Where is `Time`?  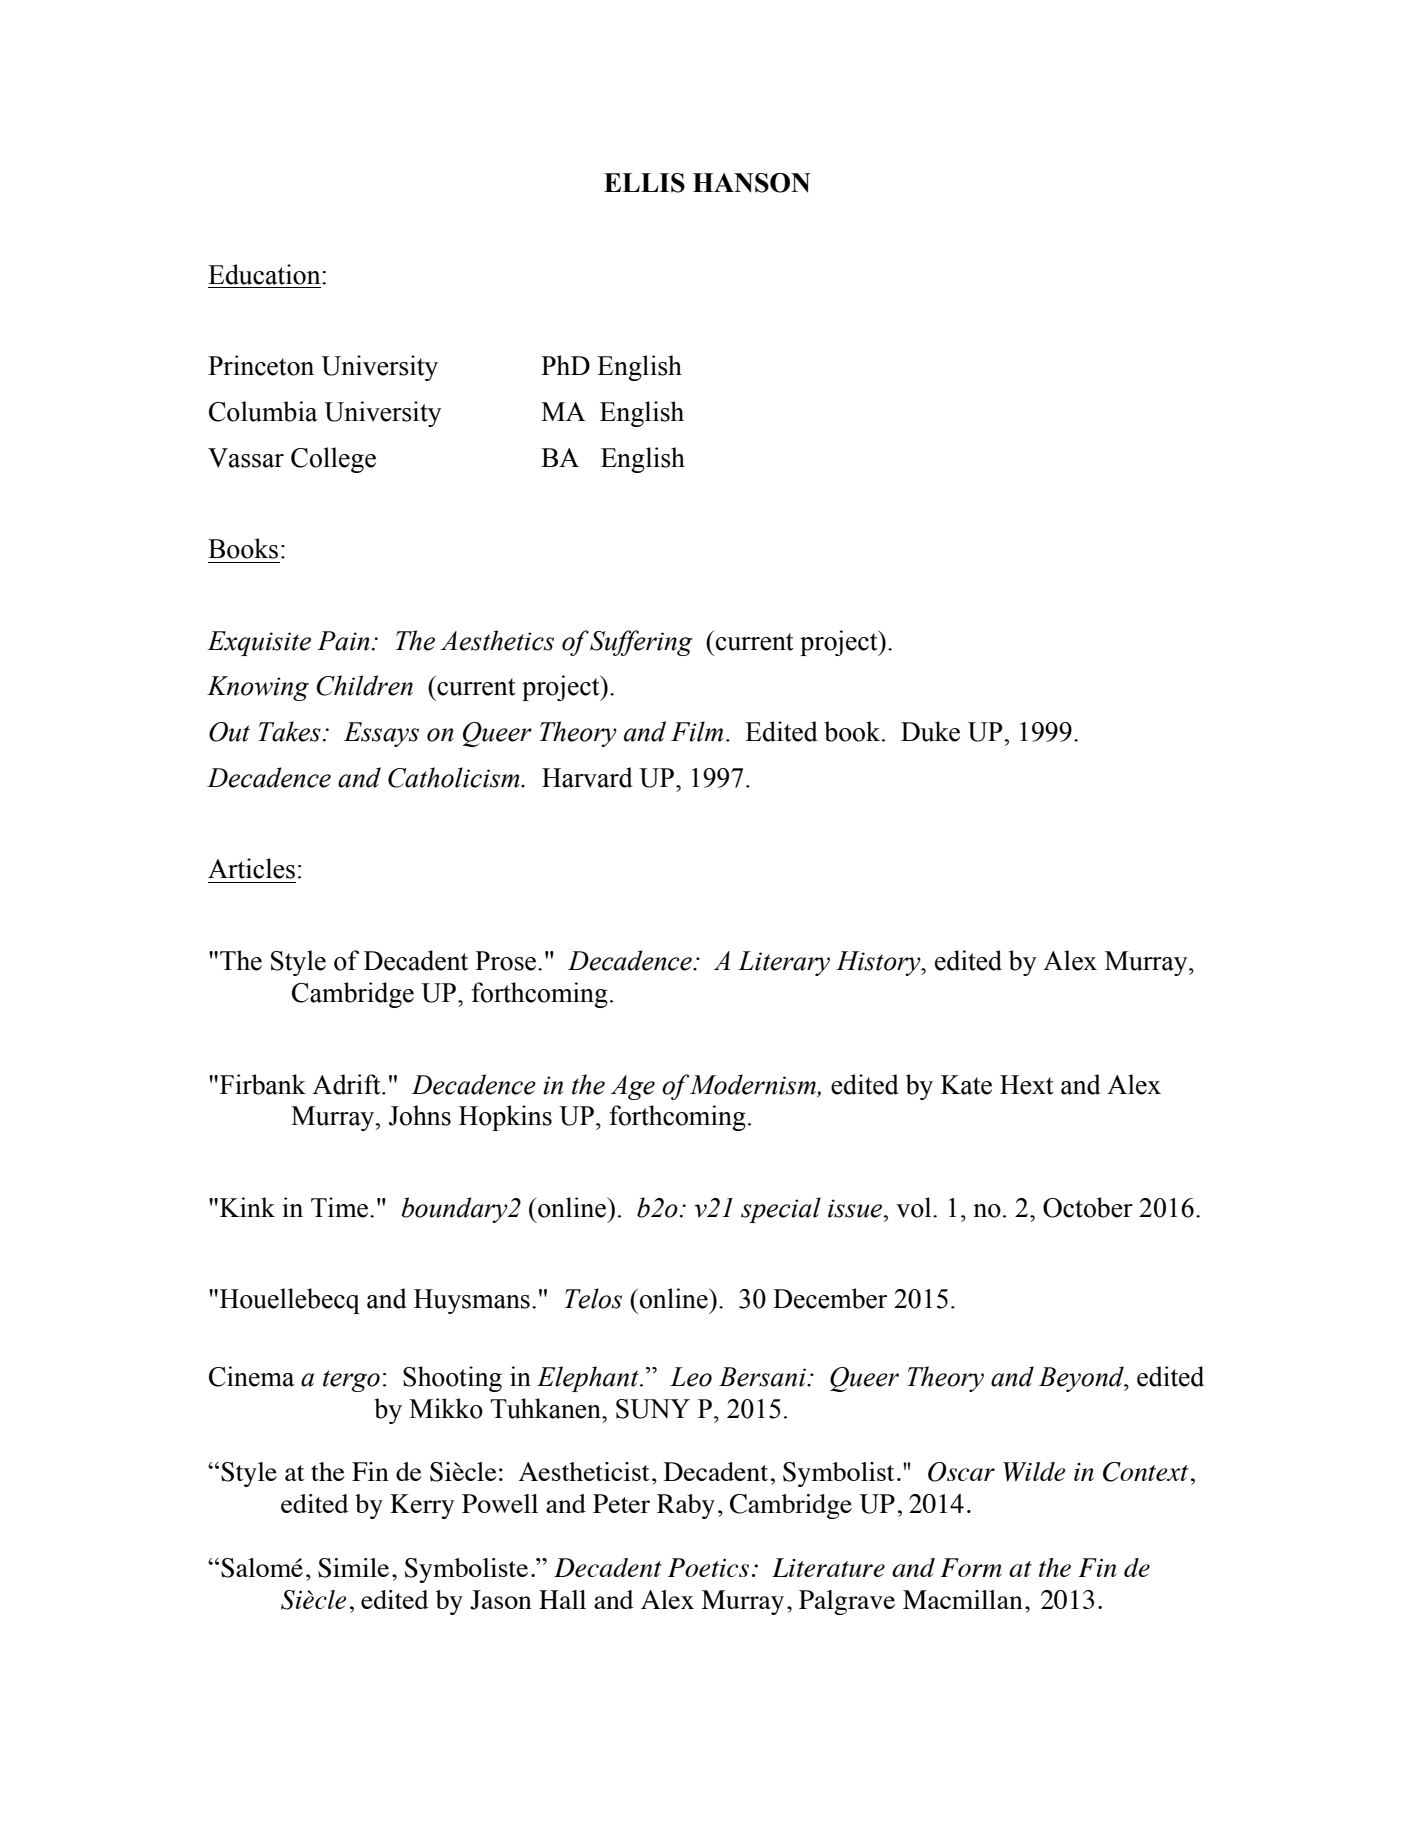
Time is located at coordinates (341, 1207).
